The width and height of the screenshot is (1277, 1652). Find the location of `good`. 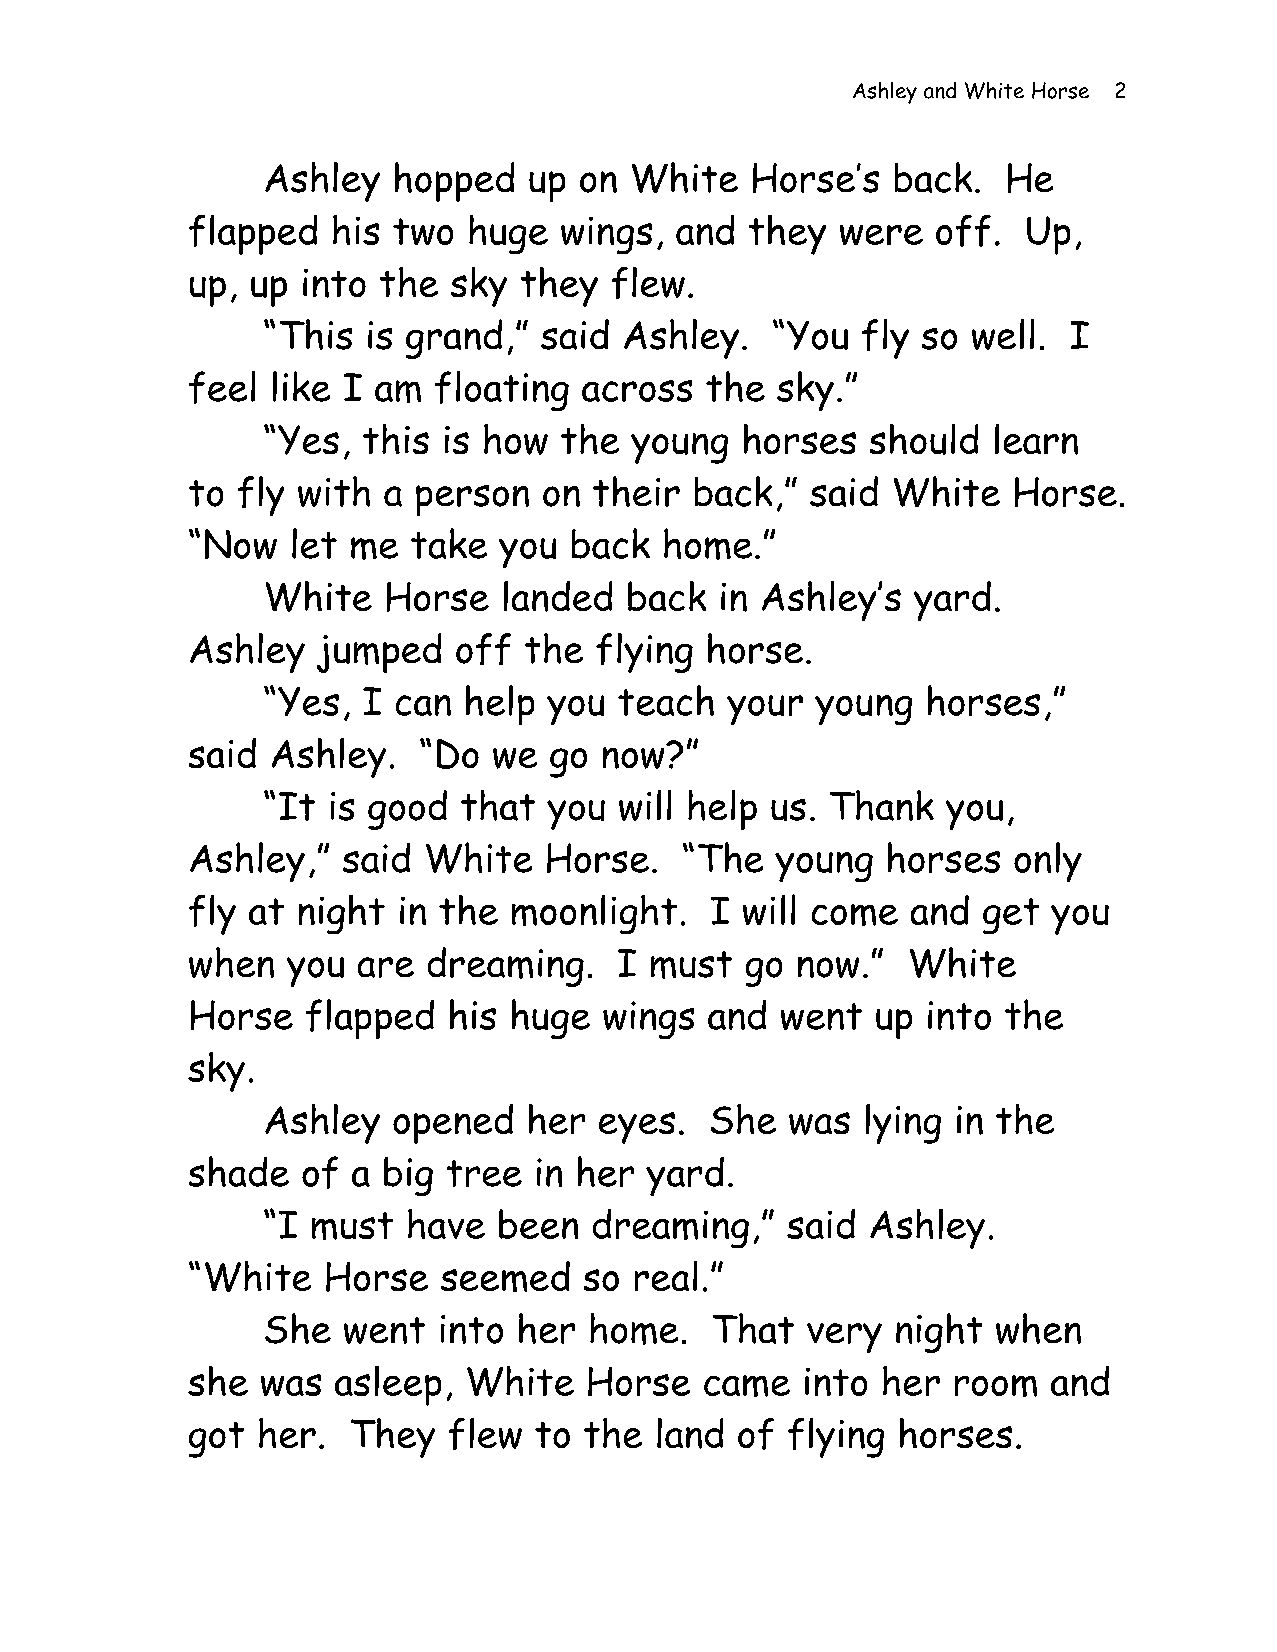

good is located at coordinates (407, 810).
